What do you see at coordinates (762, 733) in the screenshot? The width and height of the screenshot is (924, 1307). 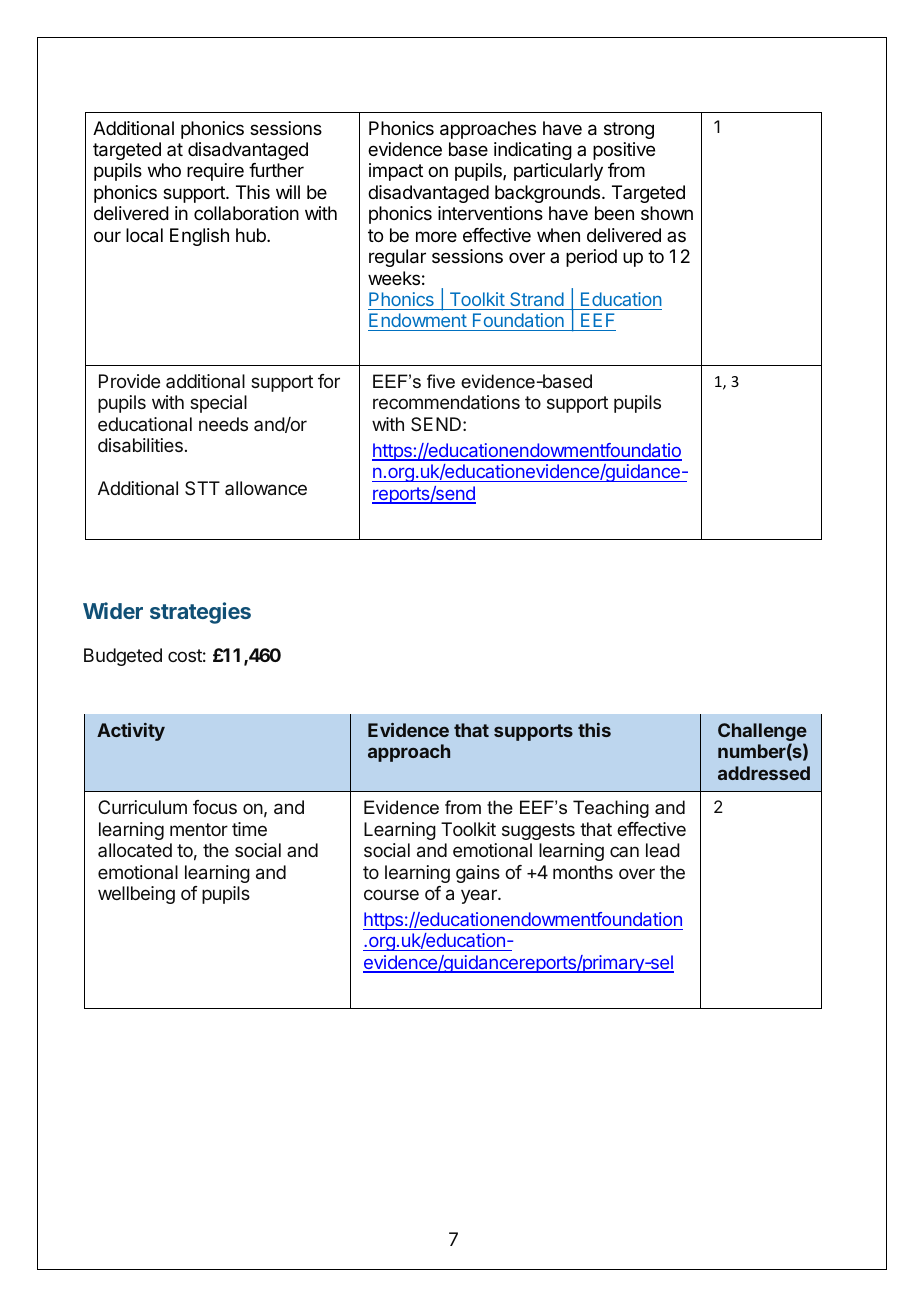 I see `Challenge` at bounding box center [762, 733].
